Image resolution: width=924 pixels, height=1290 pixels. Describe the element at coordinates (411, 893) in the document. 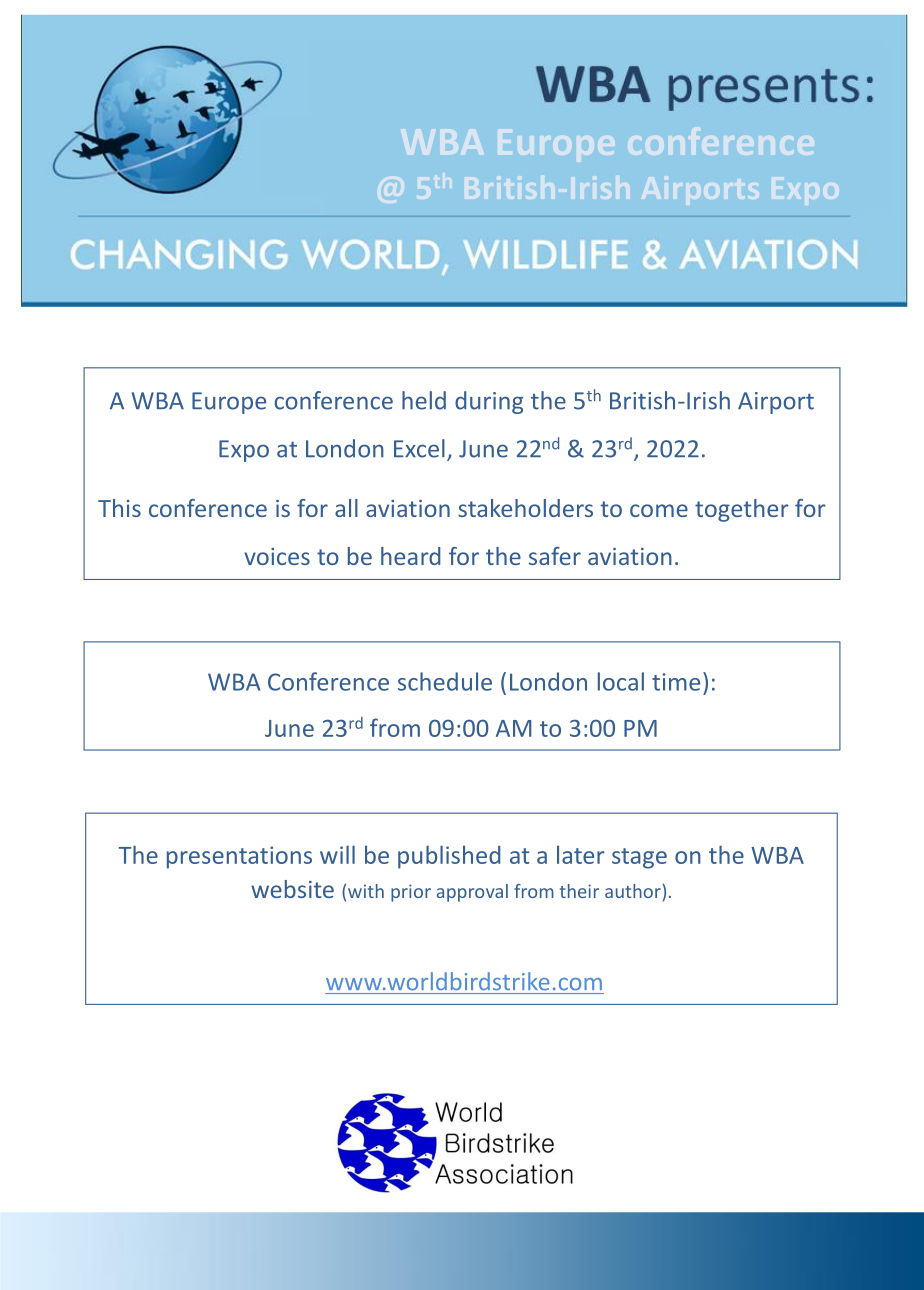

I see `prior` at that location.
